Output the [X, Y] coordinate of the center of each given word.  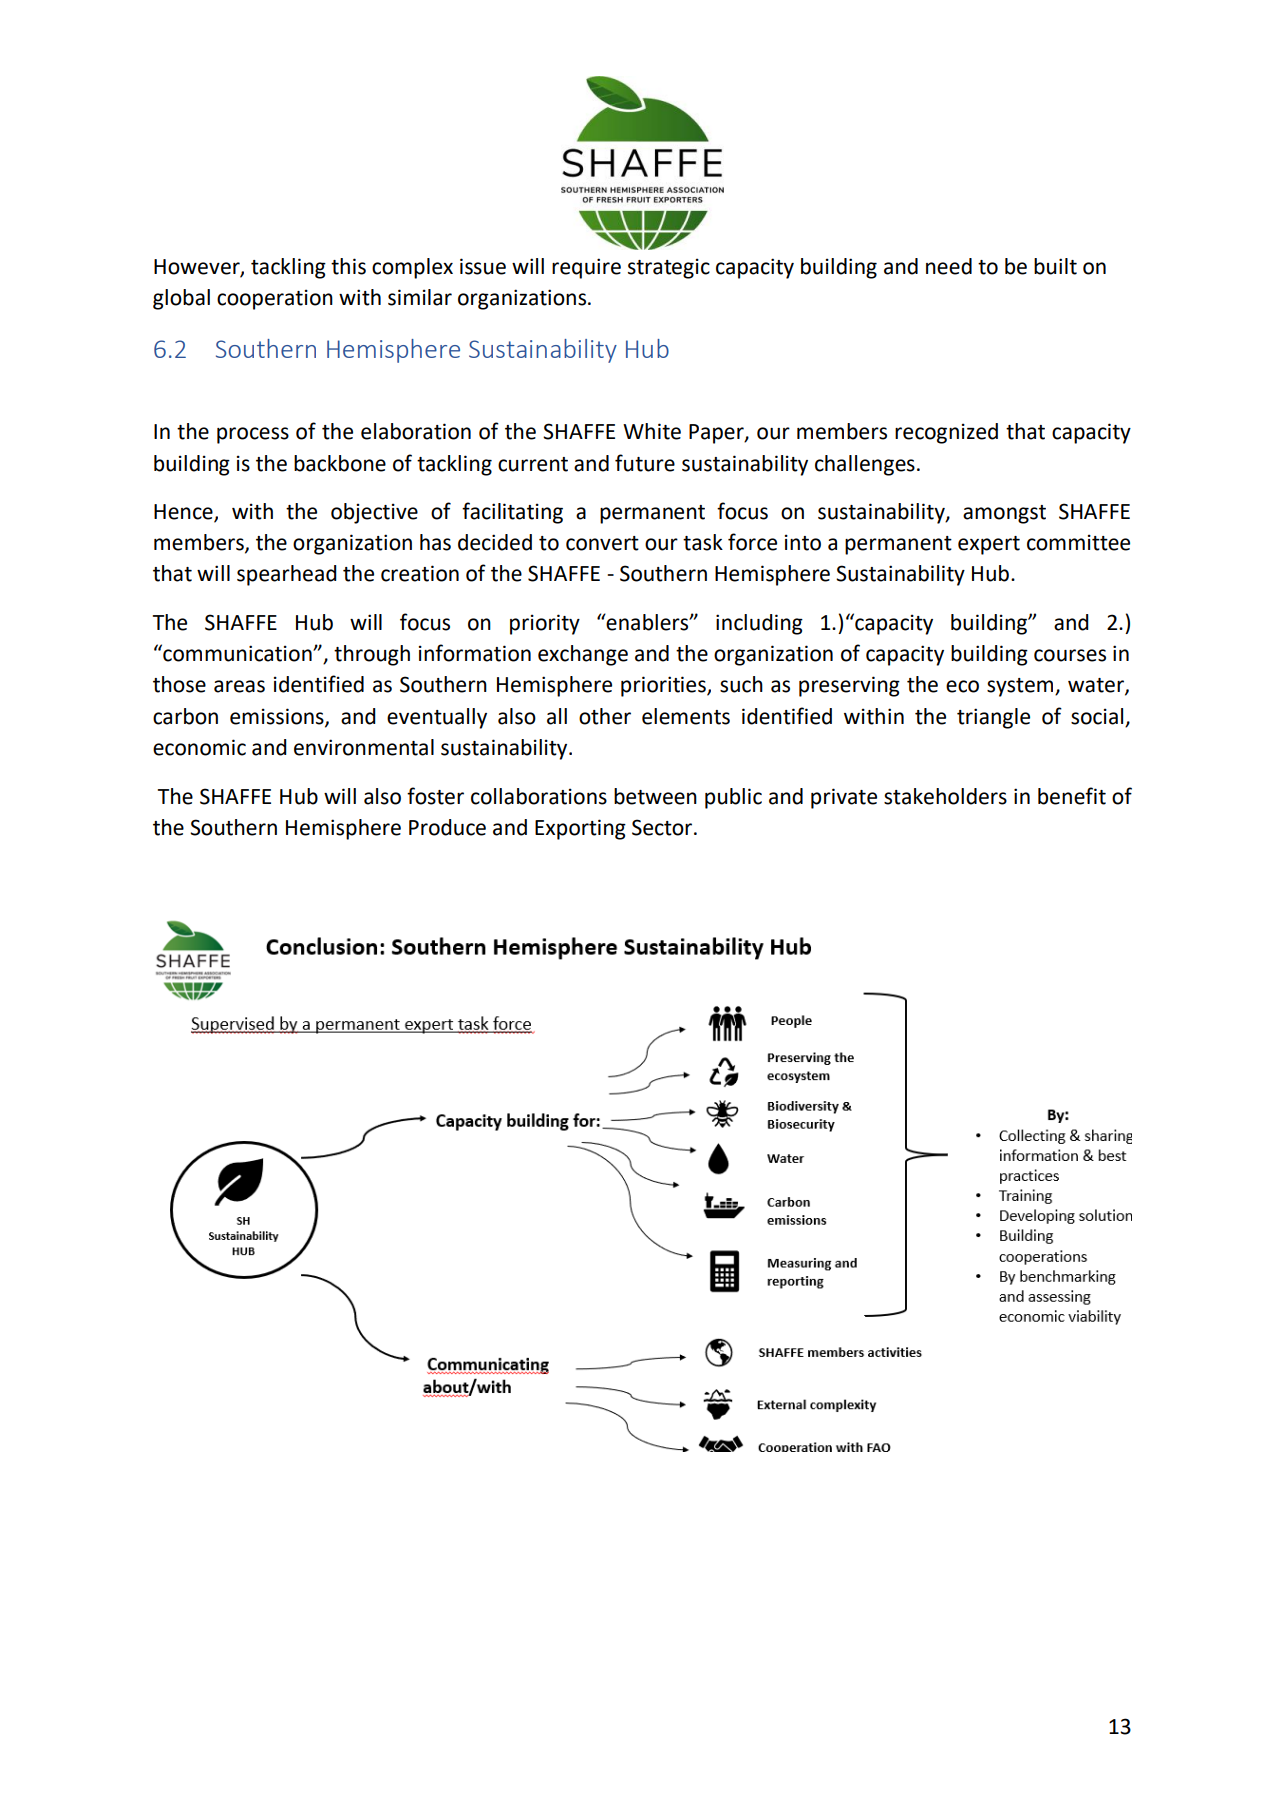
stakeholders [945, 796]
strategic [669, 268]
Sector [663, 827]
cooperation [275, 299]
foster [435, 796]
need [949, 266]
